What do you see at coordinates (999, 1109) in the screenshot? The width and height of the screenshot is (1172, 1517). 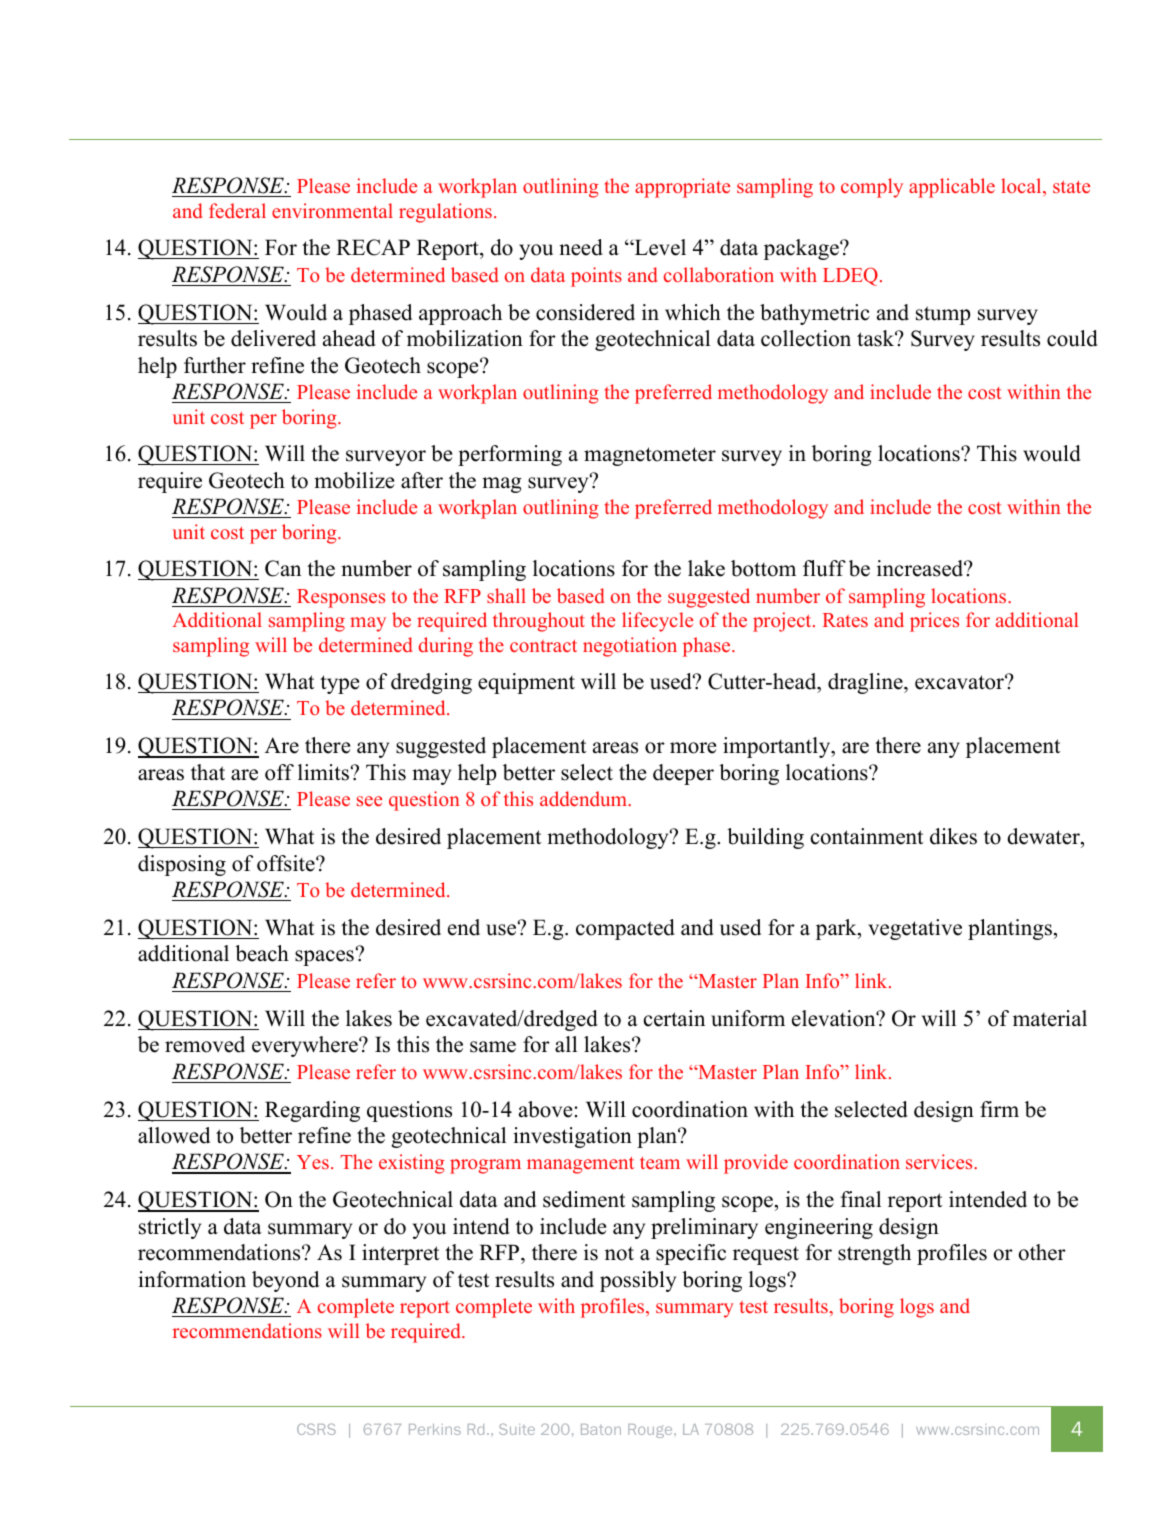 I see `firm` at bounding box center [999, 1109].
